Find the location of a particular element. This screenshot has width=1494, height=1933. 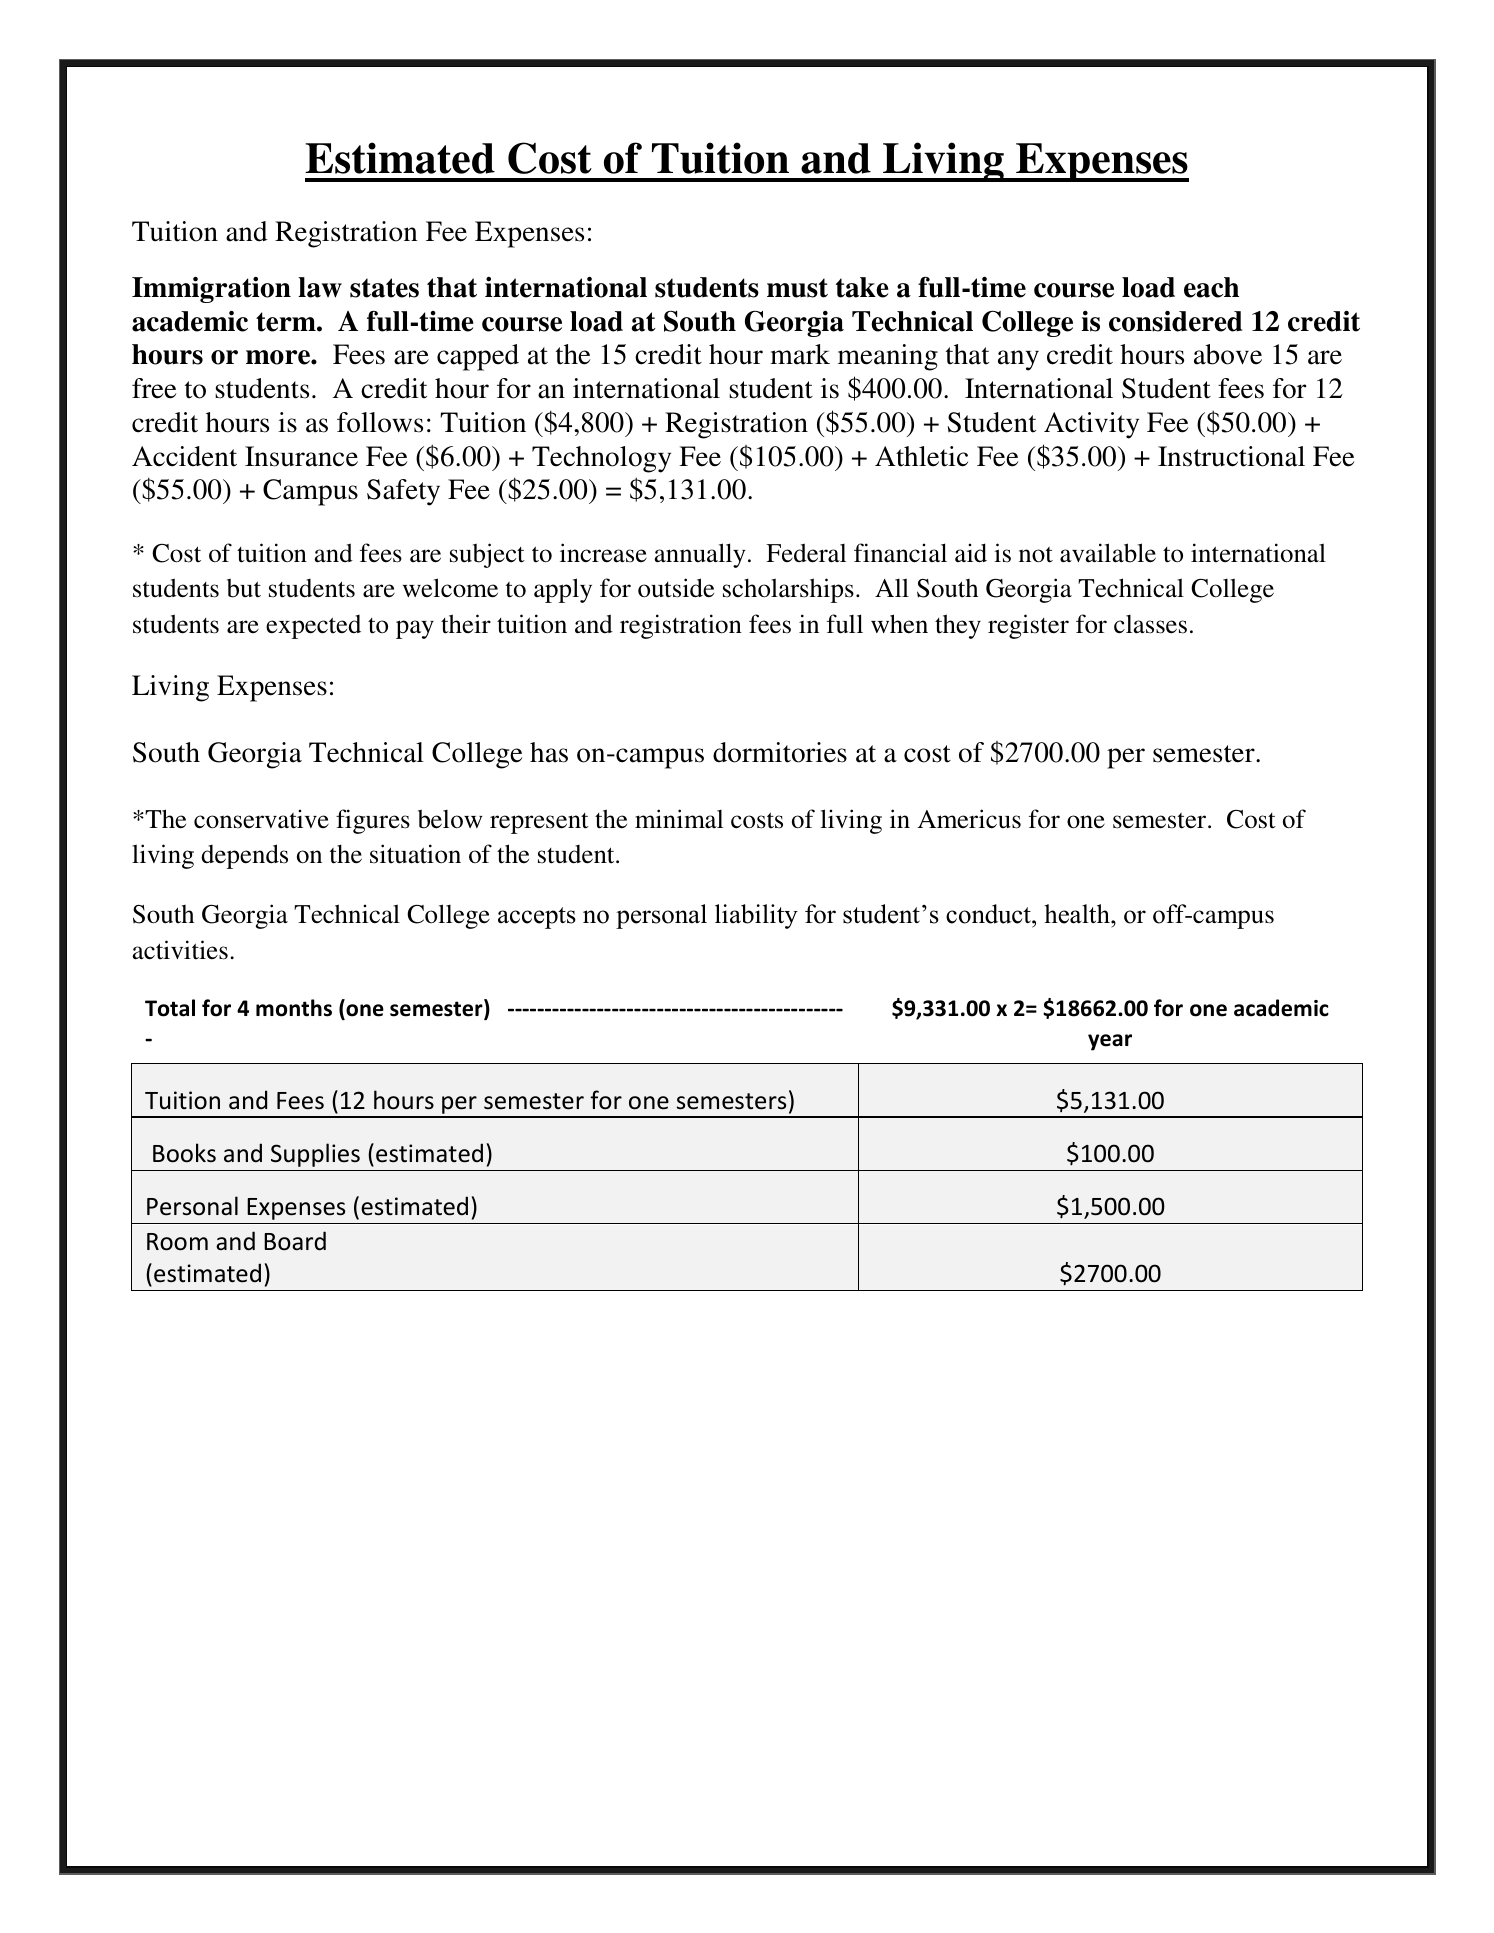

conservative is located at coordinates (261, 819).
